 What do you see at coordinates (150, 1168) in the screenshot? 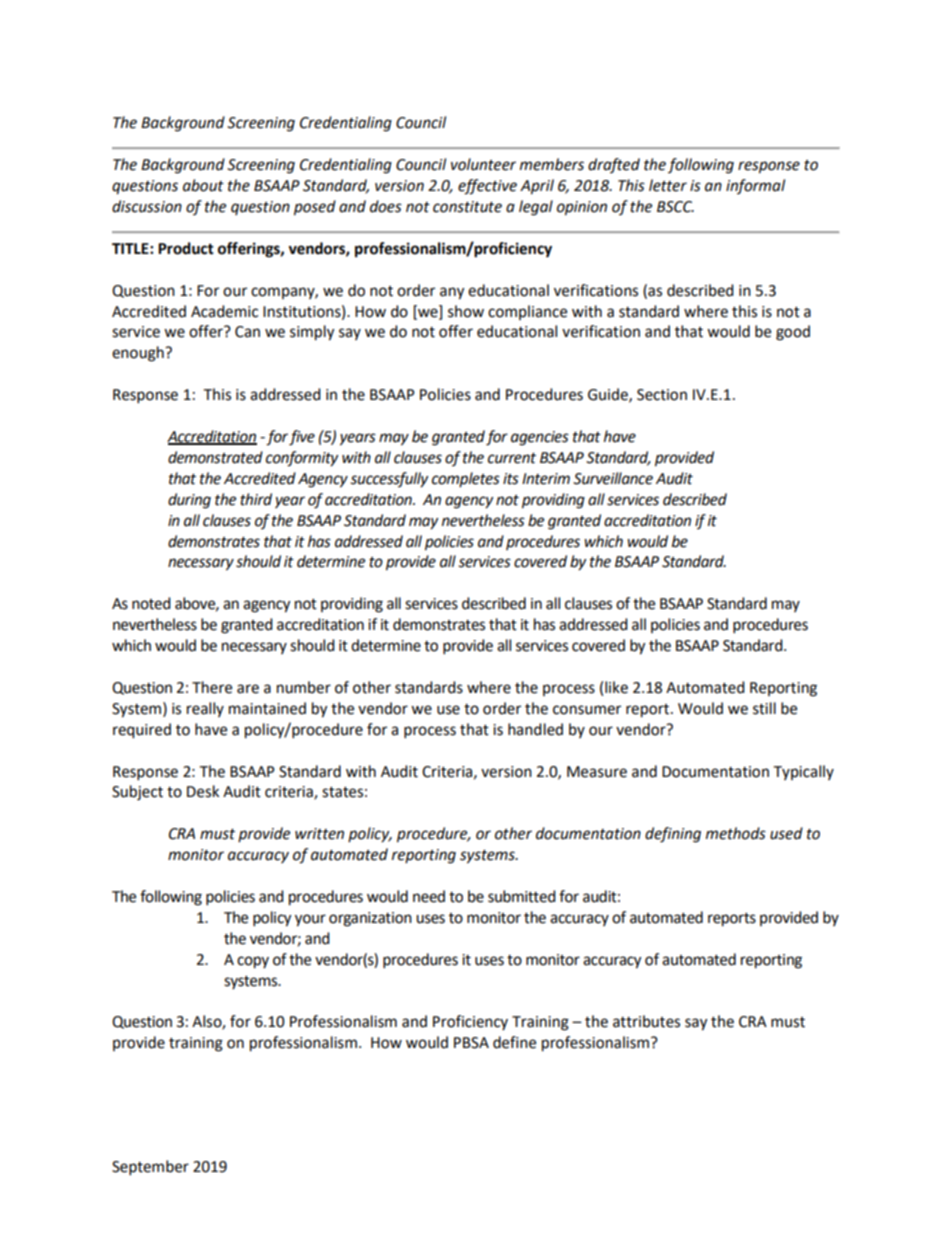
I see `September` at bounding box center [150, 1168].
